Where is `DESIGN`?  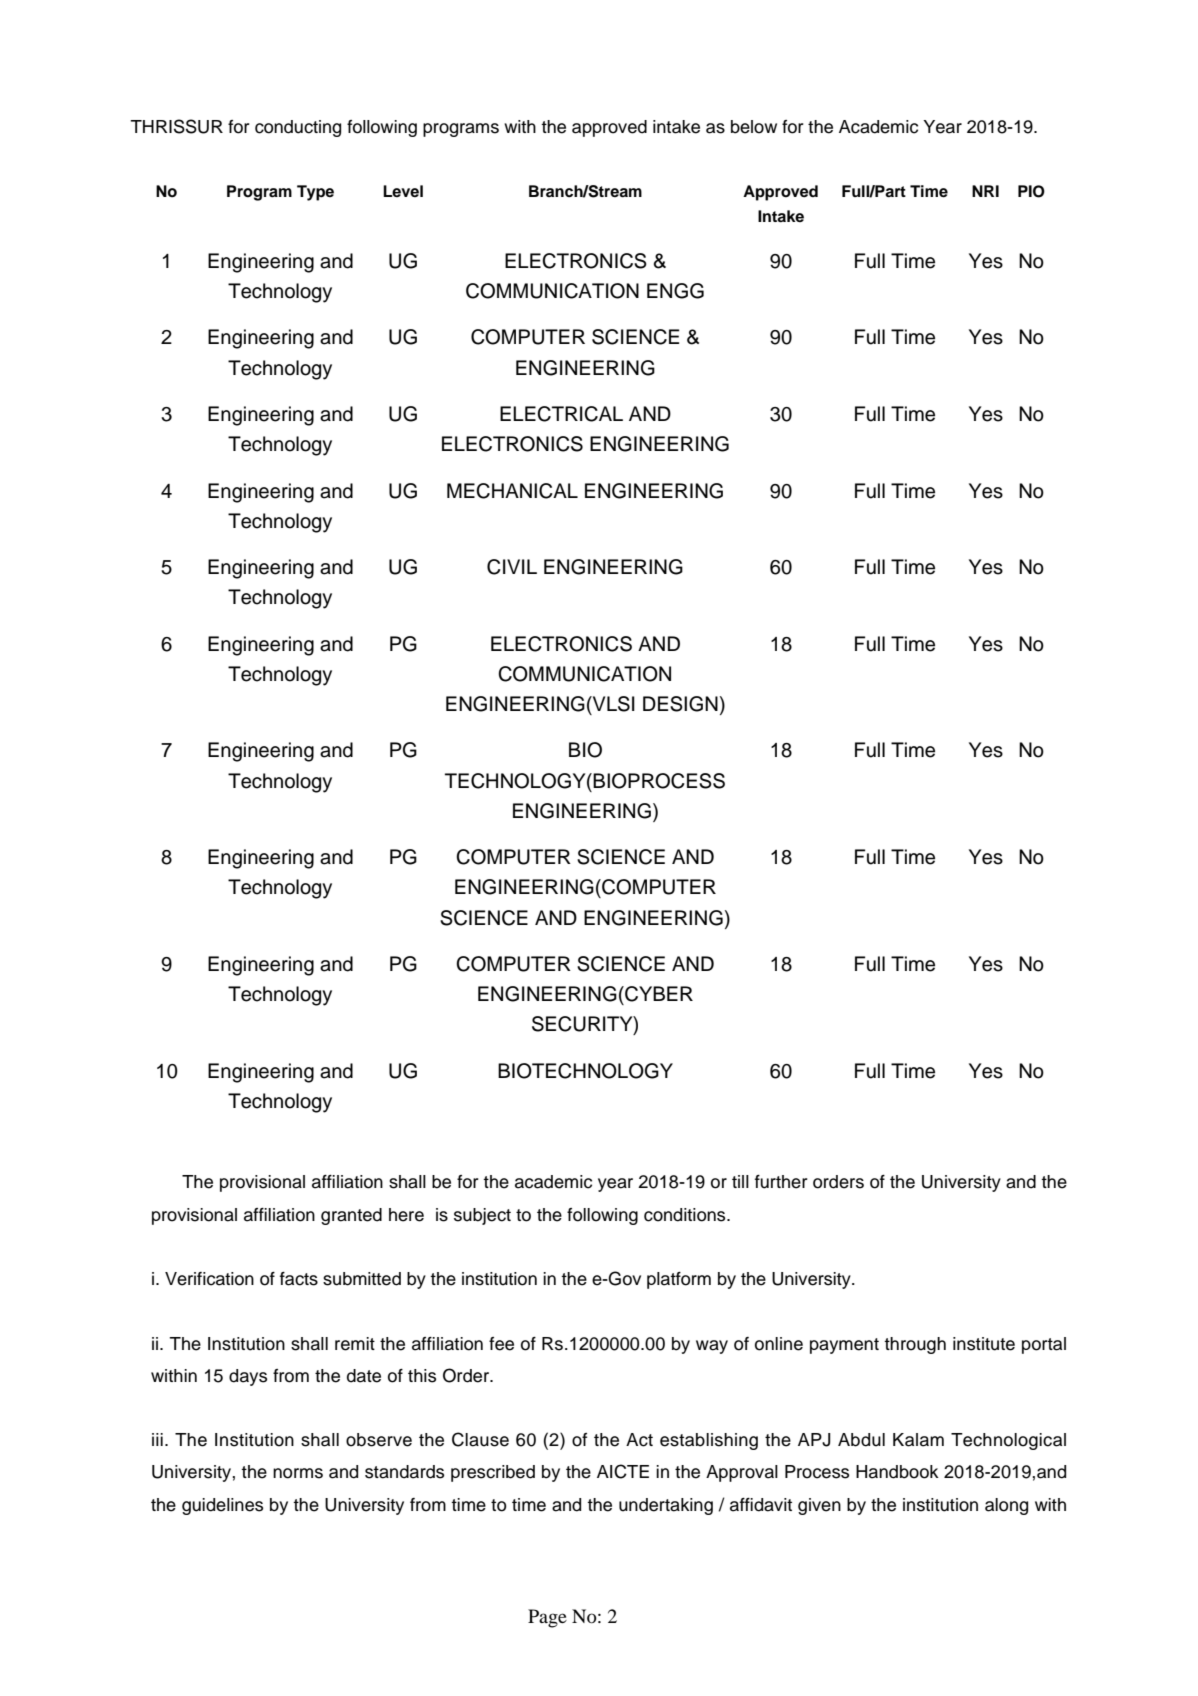 DESIGN is located at coordinates (680, 704).
